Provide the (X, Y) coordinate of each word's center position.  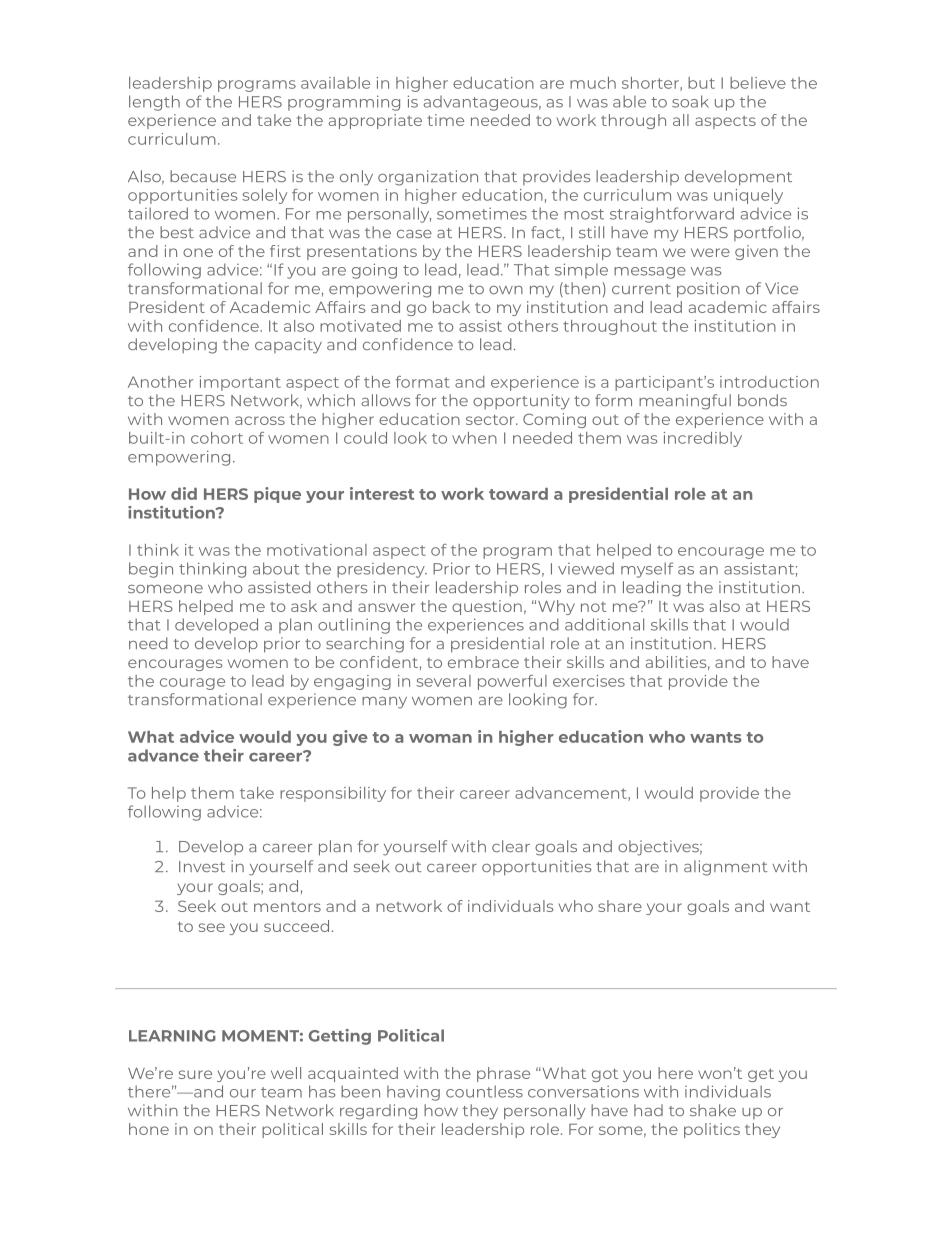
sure (195, 1074)
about (276, 568)
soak (690, 101)
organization (428, 178)
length (154, 103)
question (487, 607)
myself (647, 570)
